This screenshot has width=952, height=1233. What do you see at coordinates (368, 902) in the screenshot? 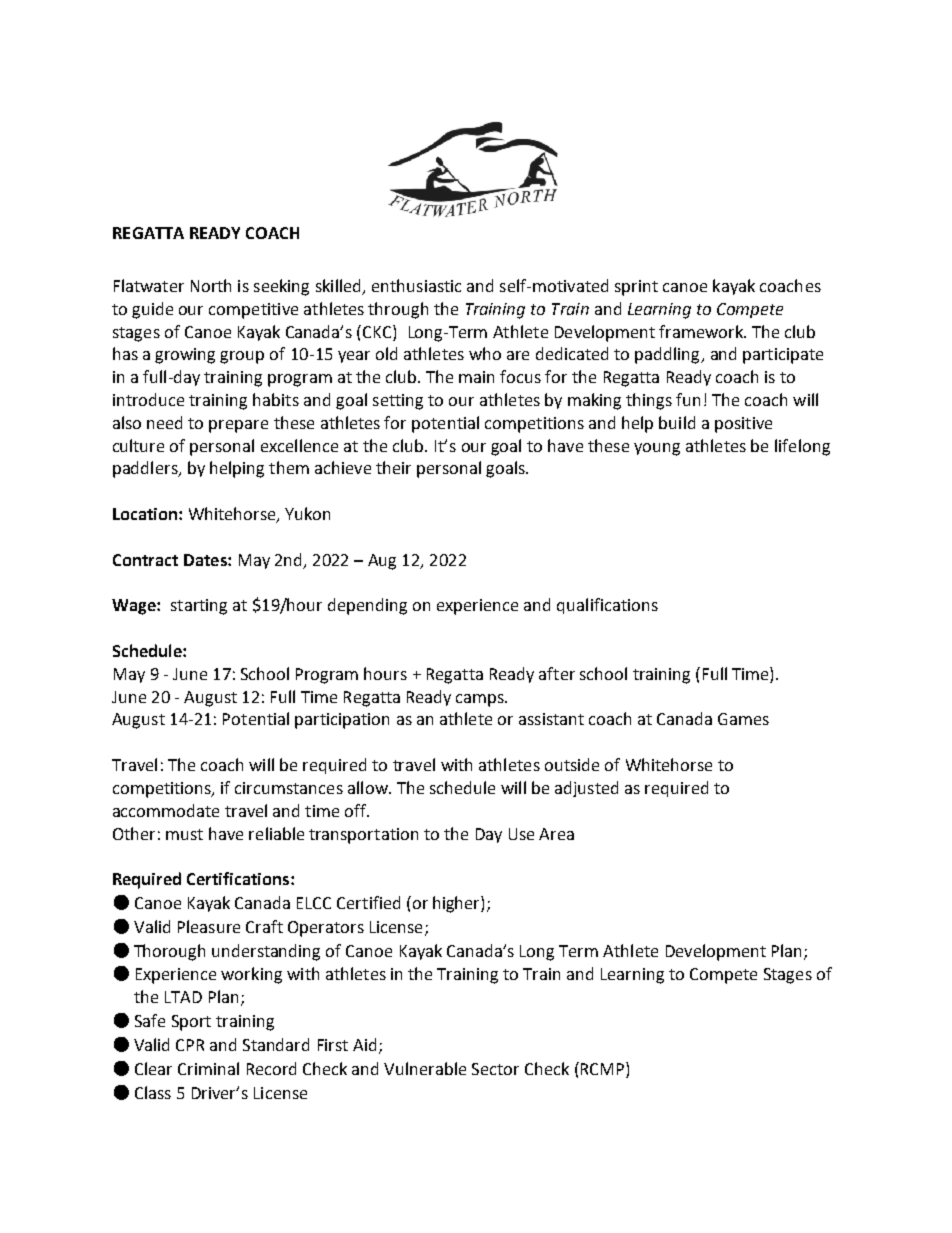
I see `Certified` at bounding box center [368, 902].
